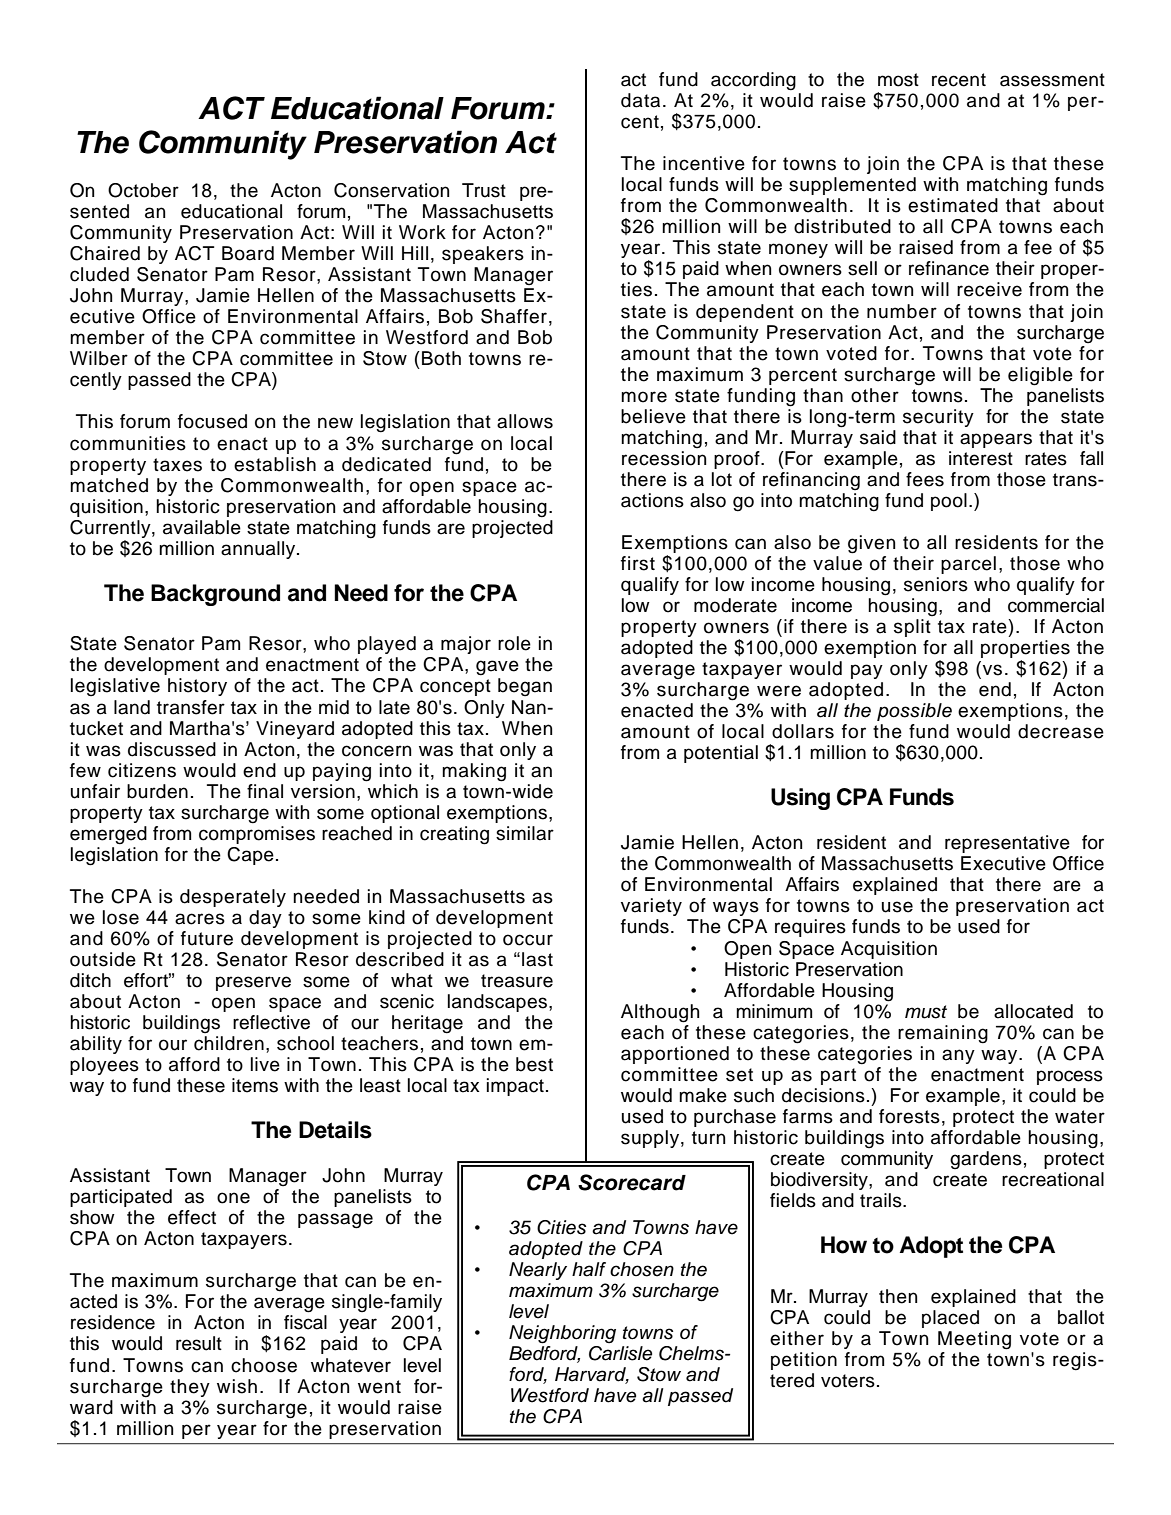  I want to click on best, so click(534, 1064).
